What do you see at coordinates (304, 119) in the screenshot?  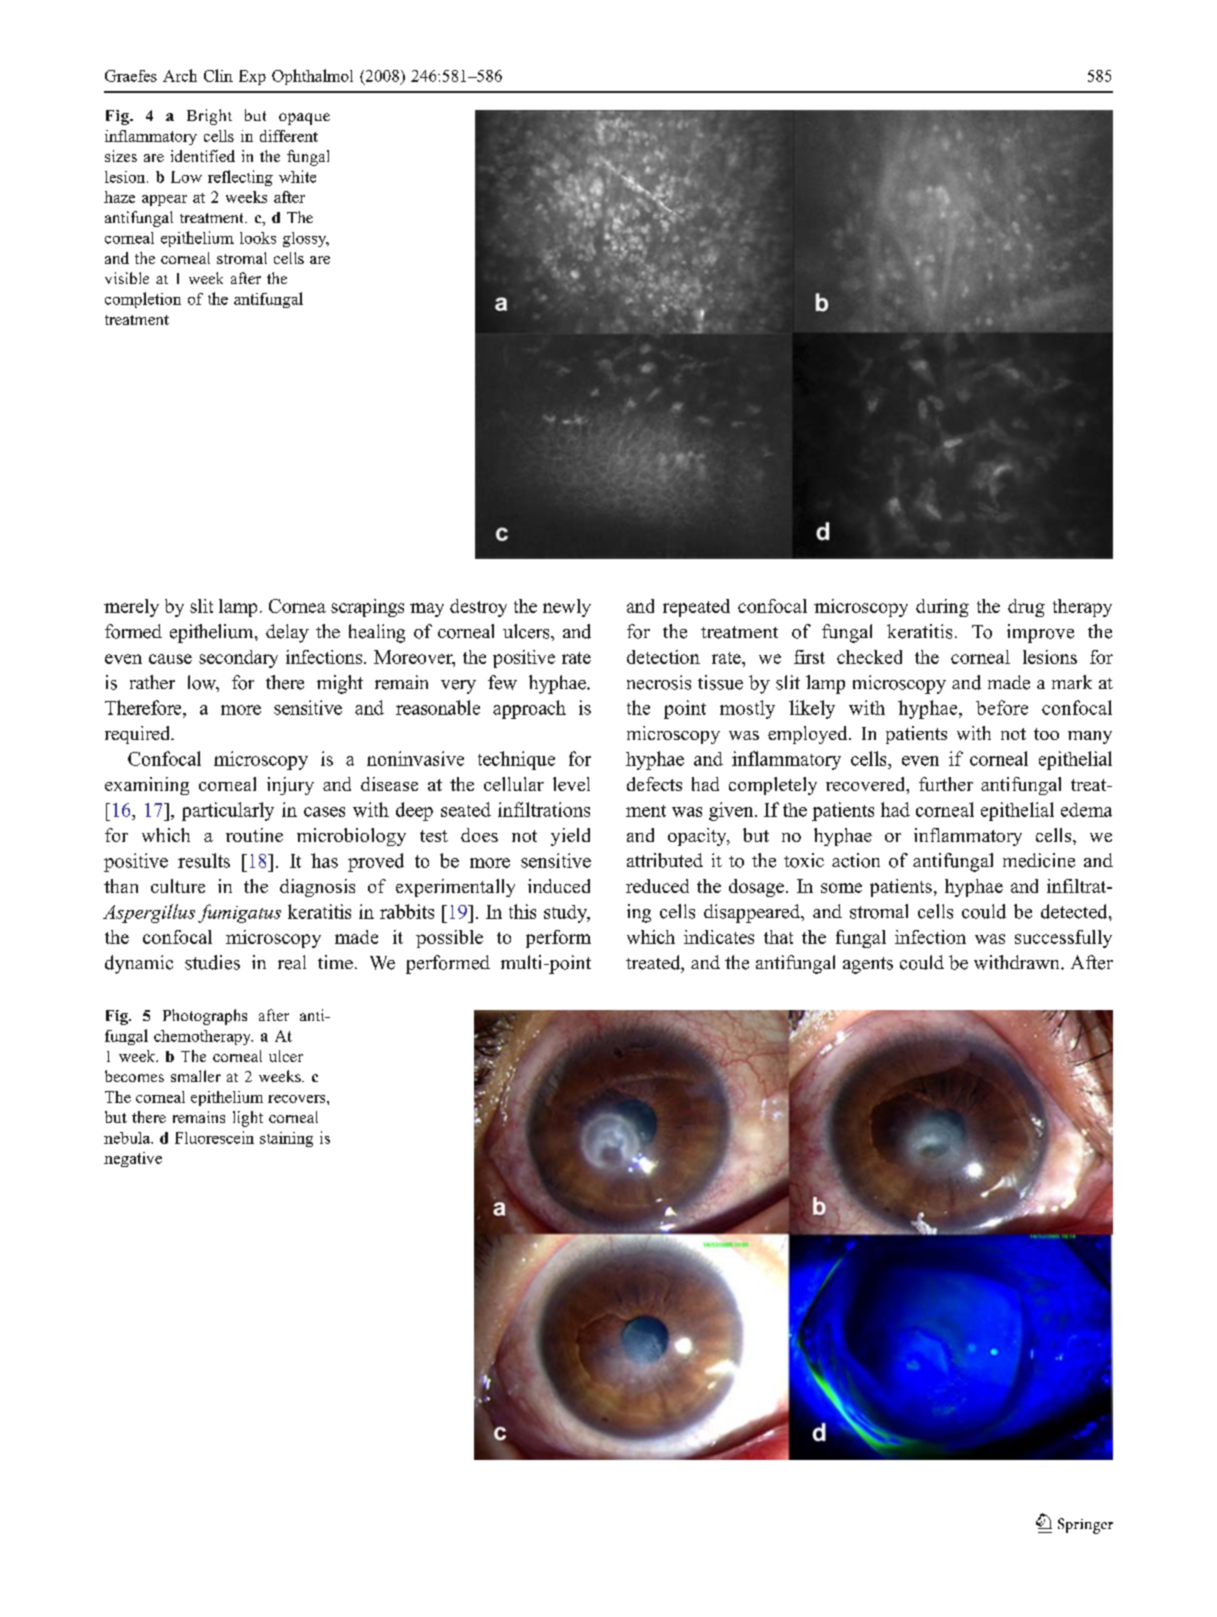 I see `opaque` at bounding box center [304, 119].
